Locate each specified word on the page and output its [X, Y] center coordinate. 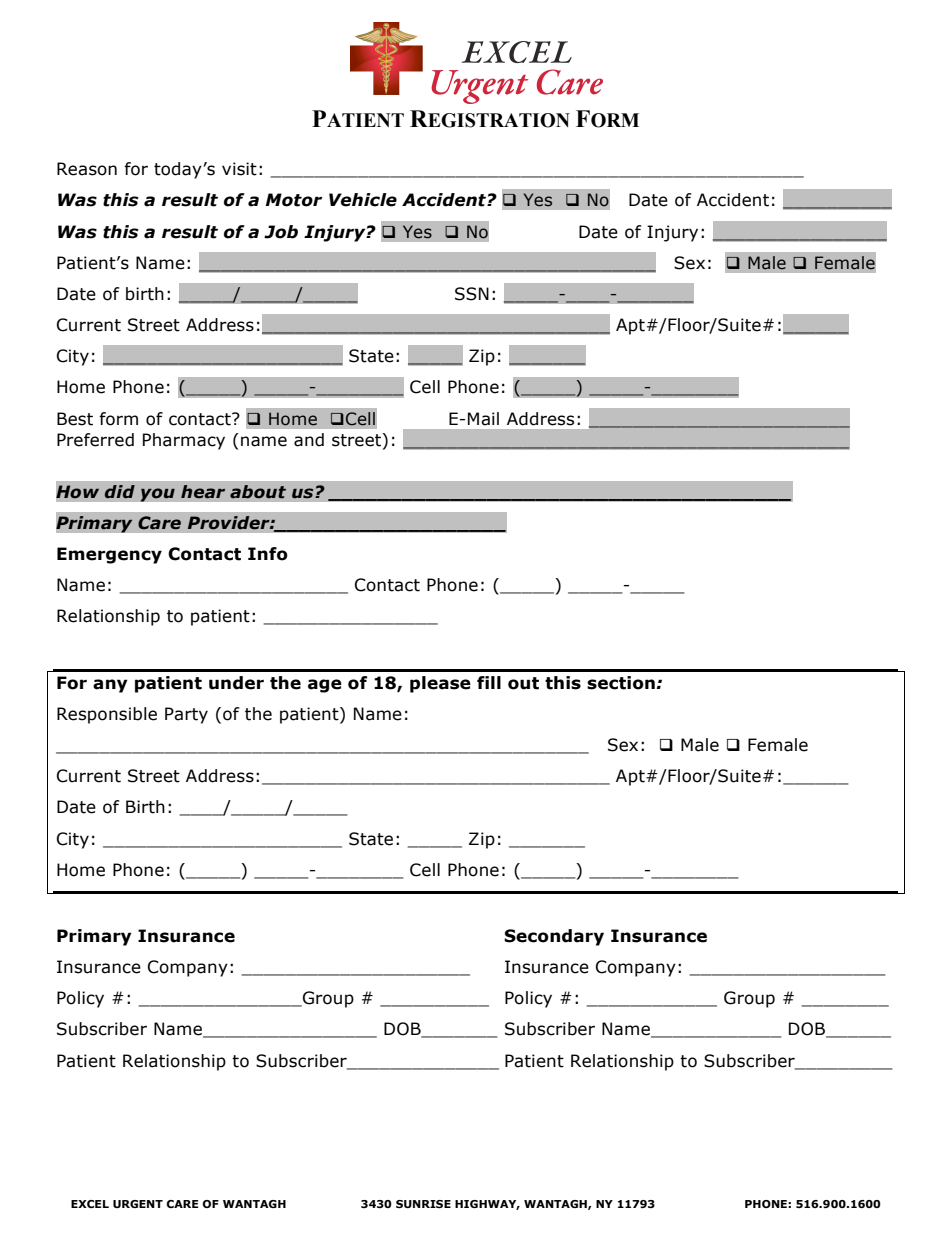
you [157, 495]
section [622, 683]
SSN [472, 294]
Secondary [554, 937]
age [325, 686]
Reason [87, 169]
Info [268, 554]
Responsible [107, 715]
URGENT [138, 1204]
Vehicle [363, 200]
